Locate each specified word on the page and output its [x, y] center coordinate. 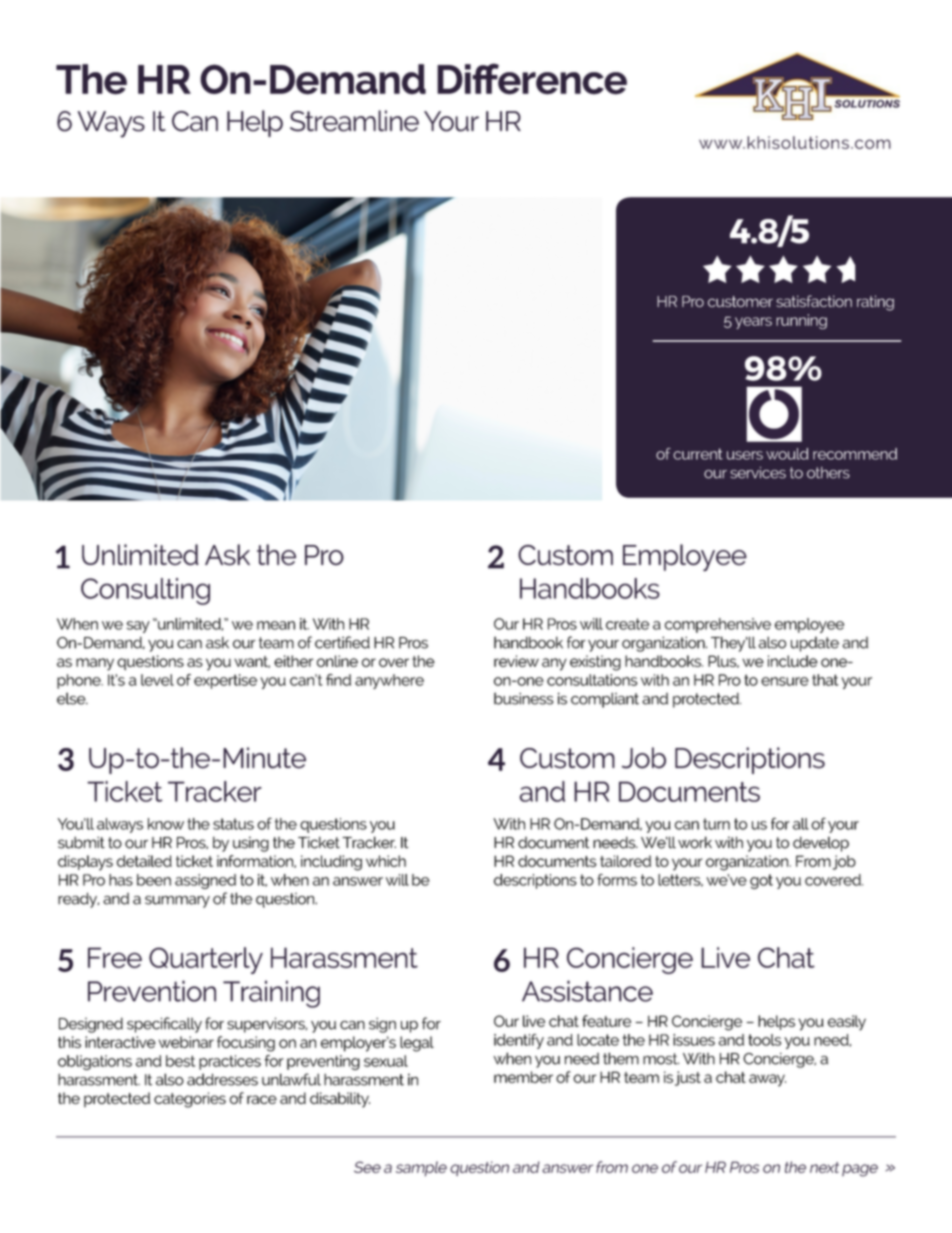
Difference [532, 79]
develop [821, 844]
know [166, 824]
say [138, 627]
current [698, 454]
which [386, 861]
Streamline [354, 121]
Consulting [145, 591]
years [753, 323]
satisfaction [814, 301]
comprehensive [718, 625]
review [516, 661]
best [180, 1061]
